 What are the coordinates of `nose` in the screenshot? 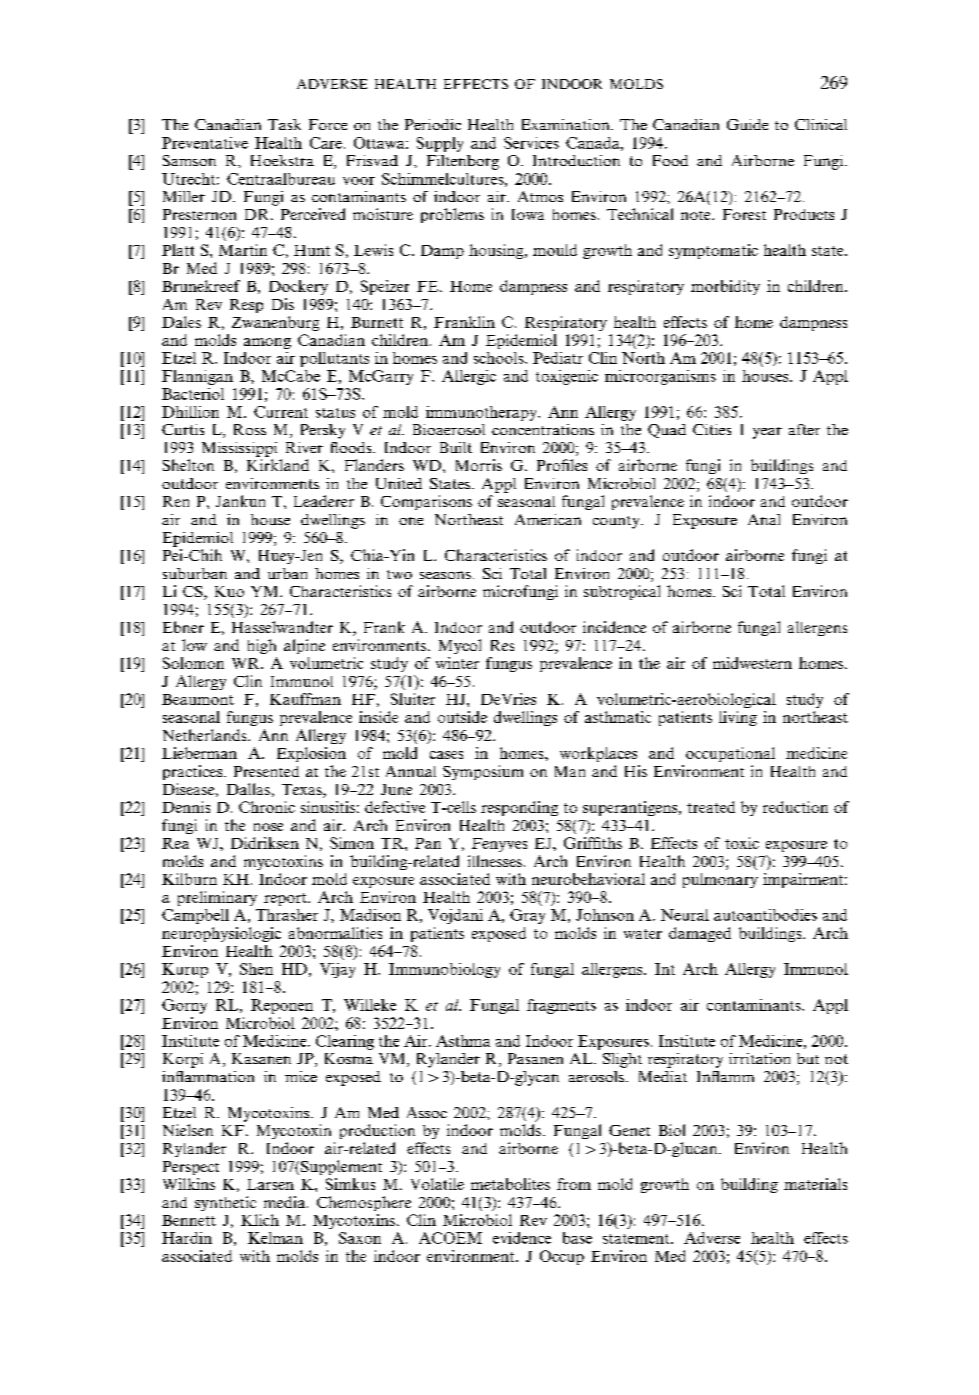 It's located at (268, 827).
